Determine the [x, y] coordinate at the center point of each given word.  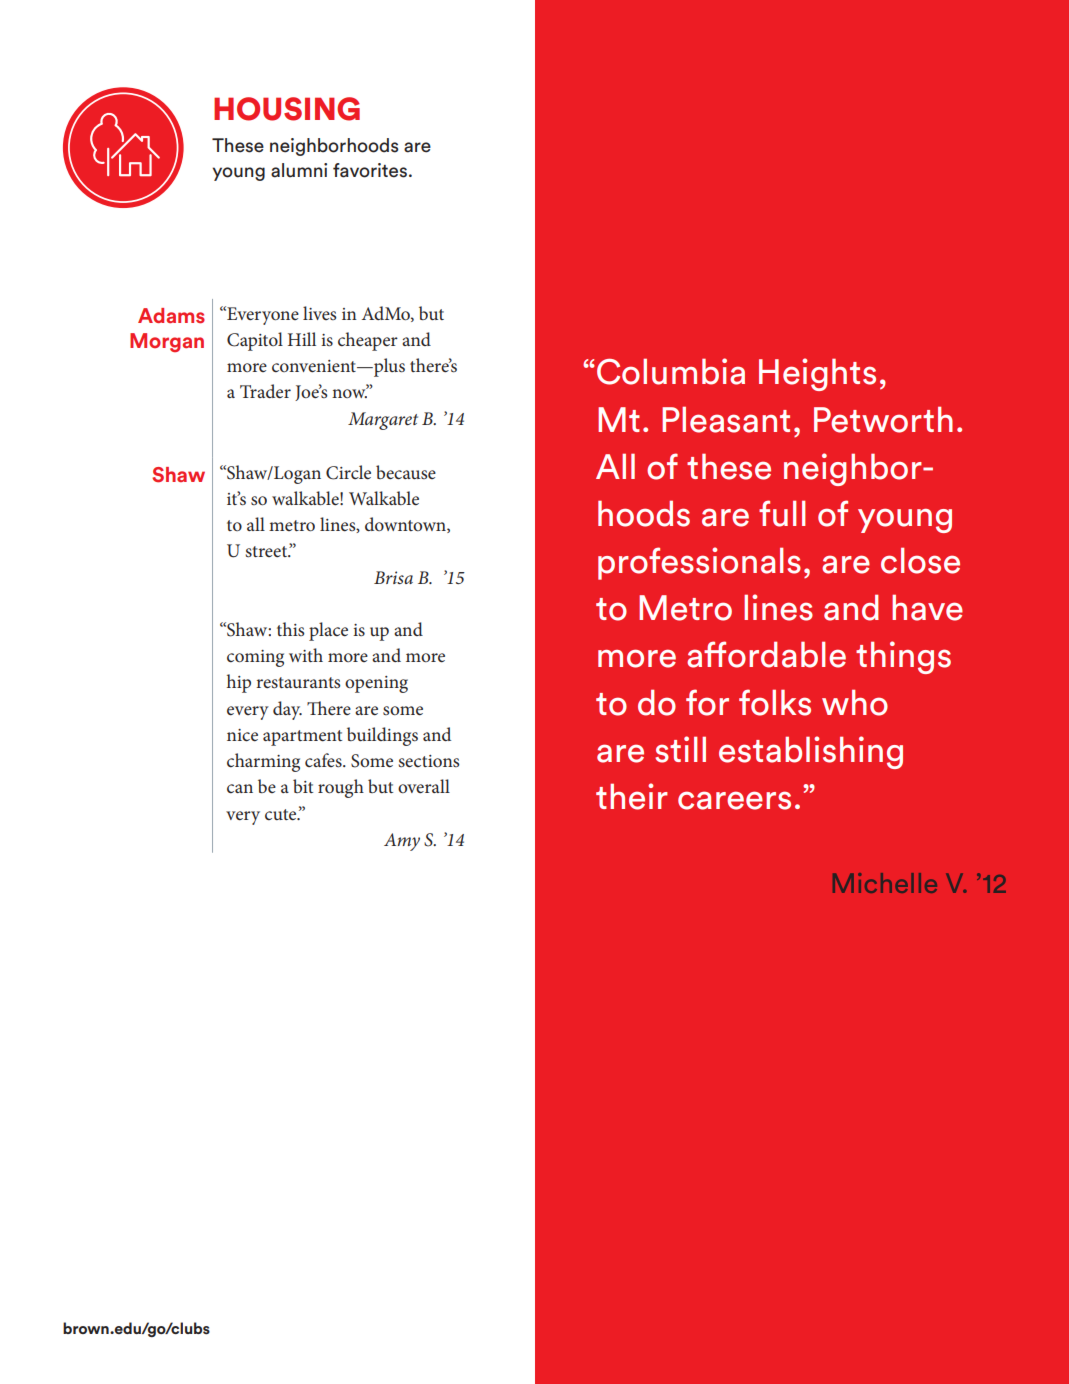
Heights [817, 374]
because [406, 472]
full [782, 513]
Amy [402, 842]
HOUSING [287, 109]
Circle [348, 472]
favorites [370, 170]
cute [282, 815]
